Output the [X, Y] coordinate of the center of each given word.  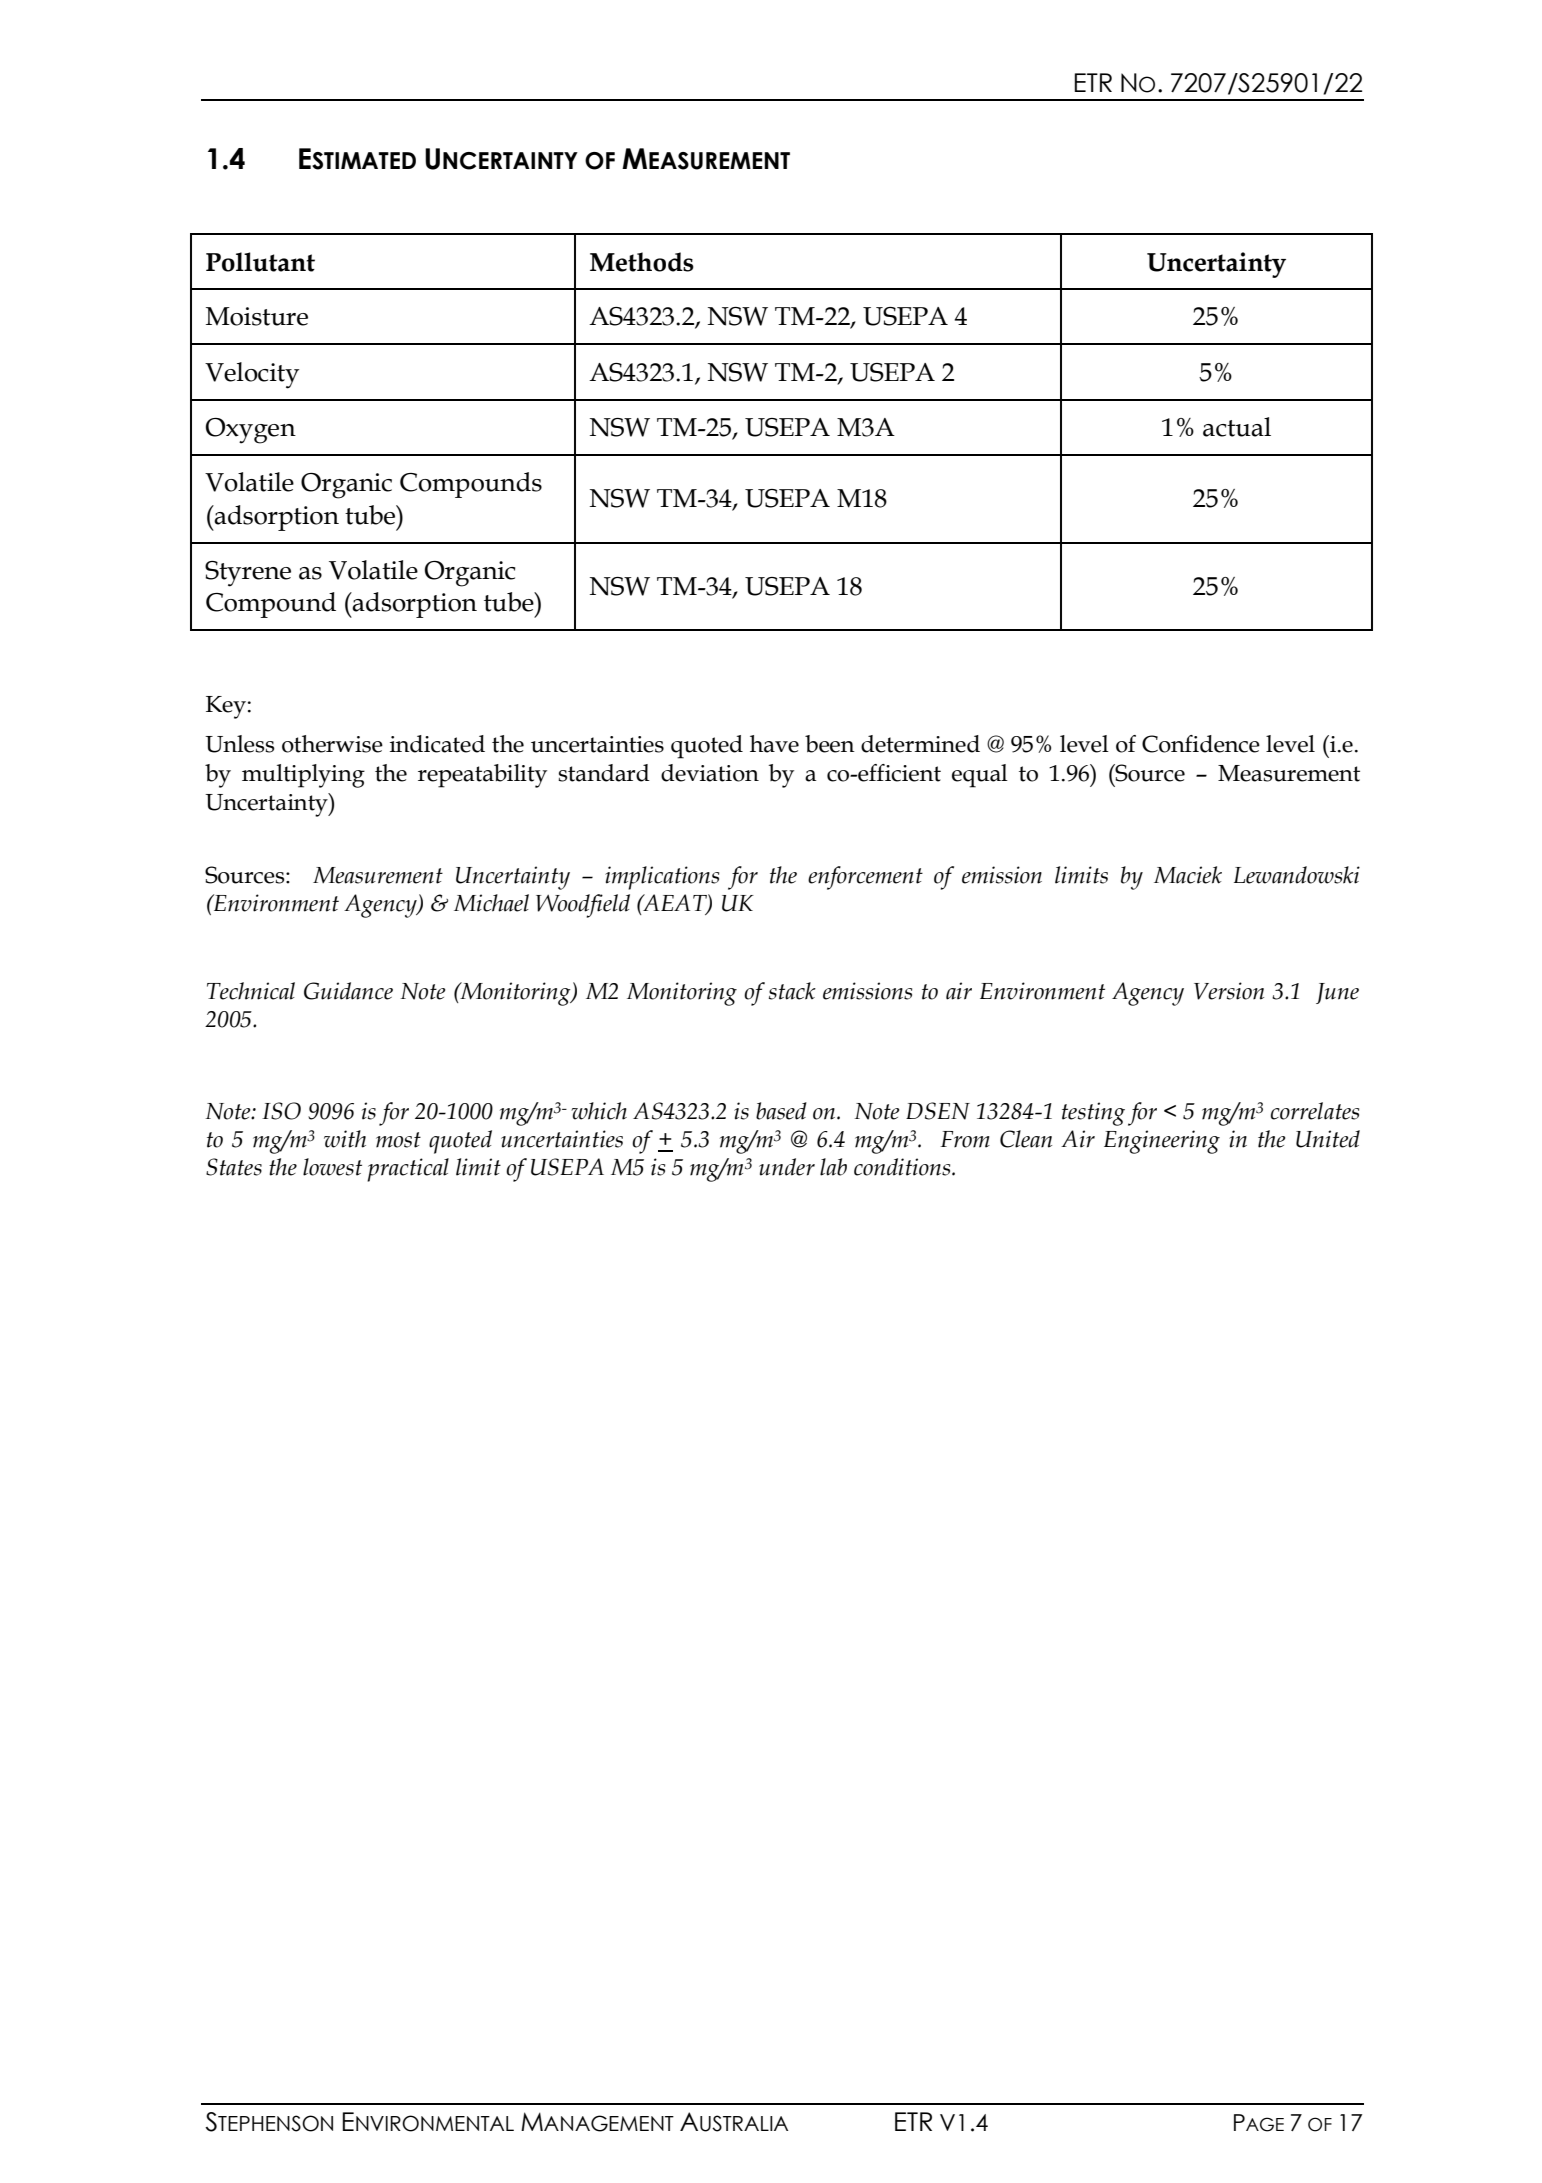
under [787, 1167]
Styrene [248, 574]
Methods [642, 262]
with [345, 1139]
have [774, 744]
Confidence [1201, 744]
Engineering [1162, 1142]
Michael [491, 903]
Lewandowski [1297, 875]
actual [1237, 427]
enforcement [865, 878]
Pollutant [260, 262]
